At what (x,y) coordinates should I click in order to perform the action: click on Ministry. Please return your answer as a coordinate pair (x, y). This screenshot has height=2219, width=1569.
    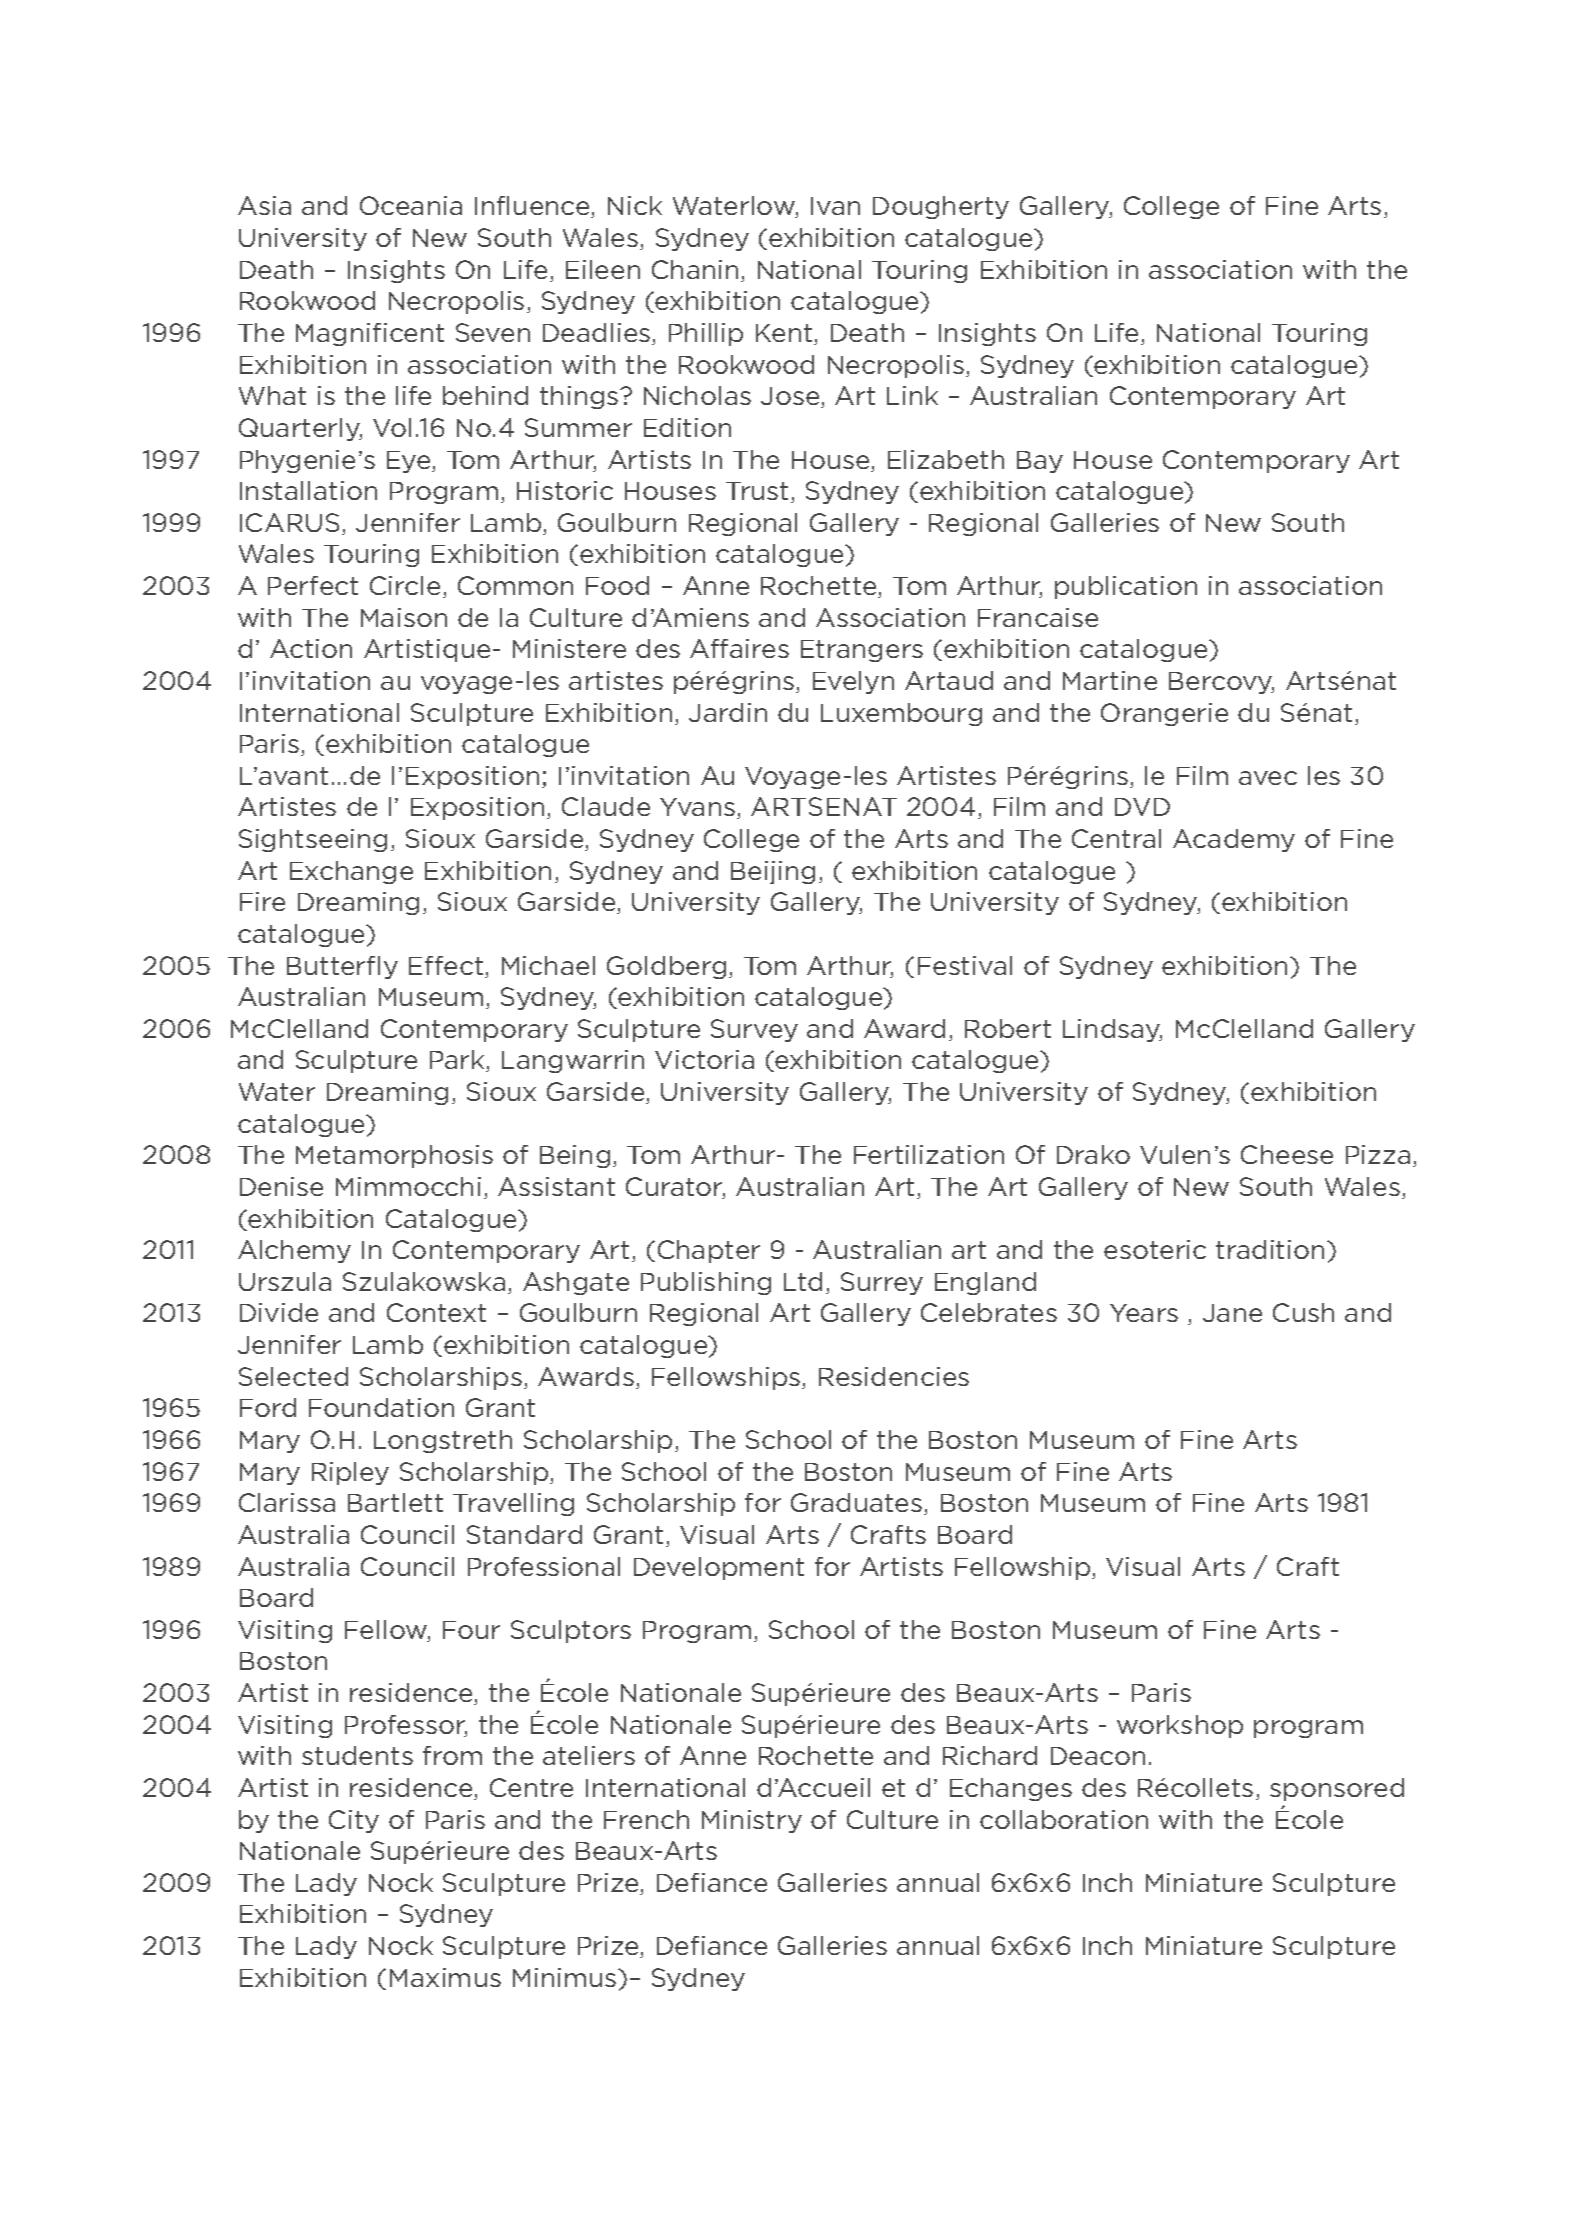
    Looking at the image, I should click on (752, 1821).
